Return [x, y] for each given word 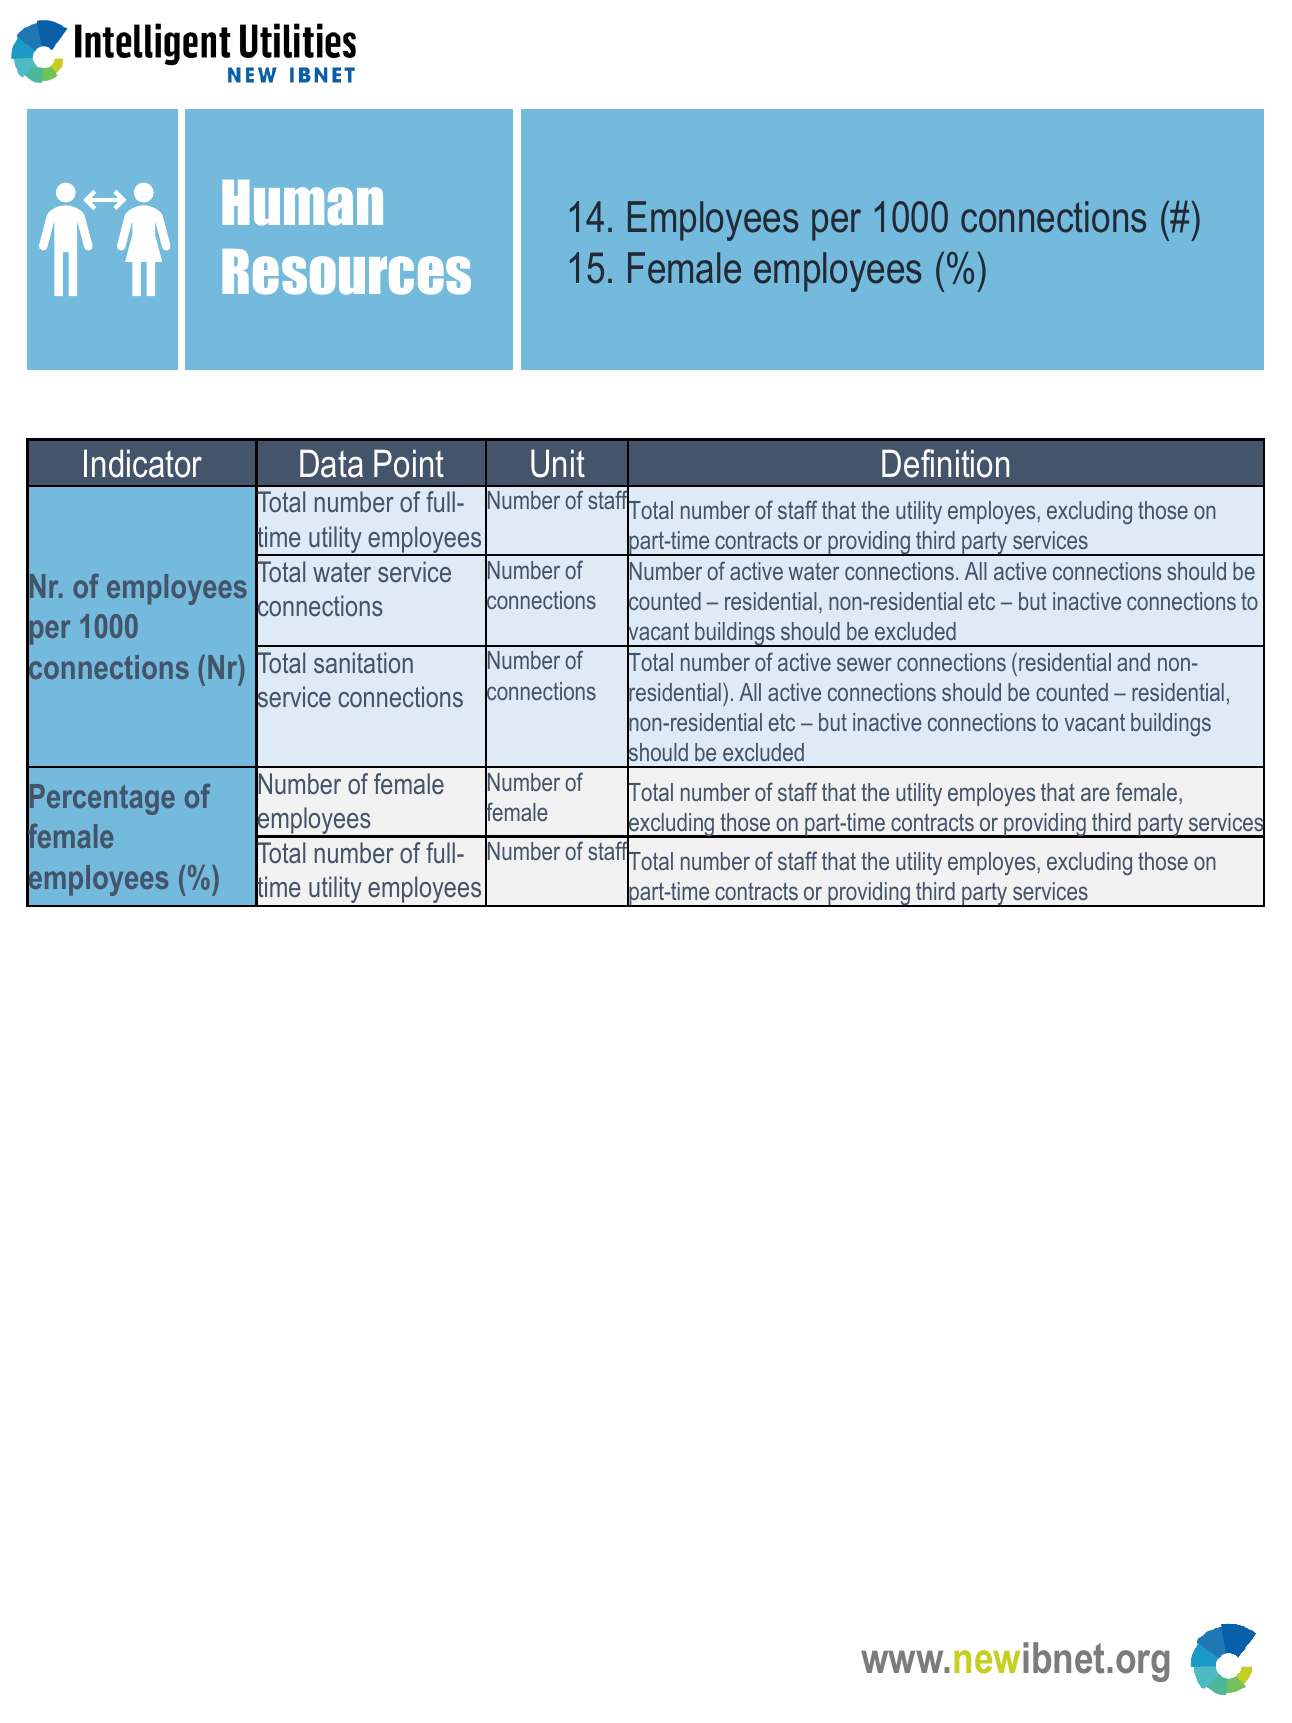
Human [302, 203]
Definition [945, 463]
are [1095, 794]
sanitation [363, 663]
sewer [864, 664]
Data [331, 463]
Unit [558, 463]
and [1133, 662]
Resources [346, 272]
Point [409, 463]
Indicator [143, 463]
